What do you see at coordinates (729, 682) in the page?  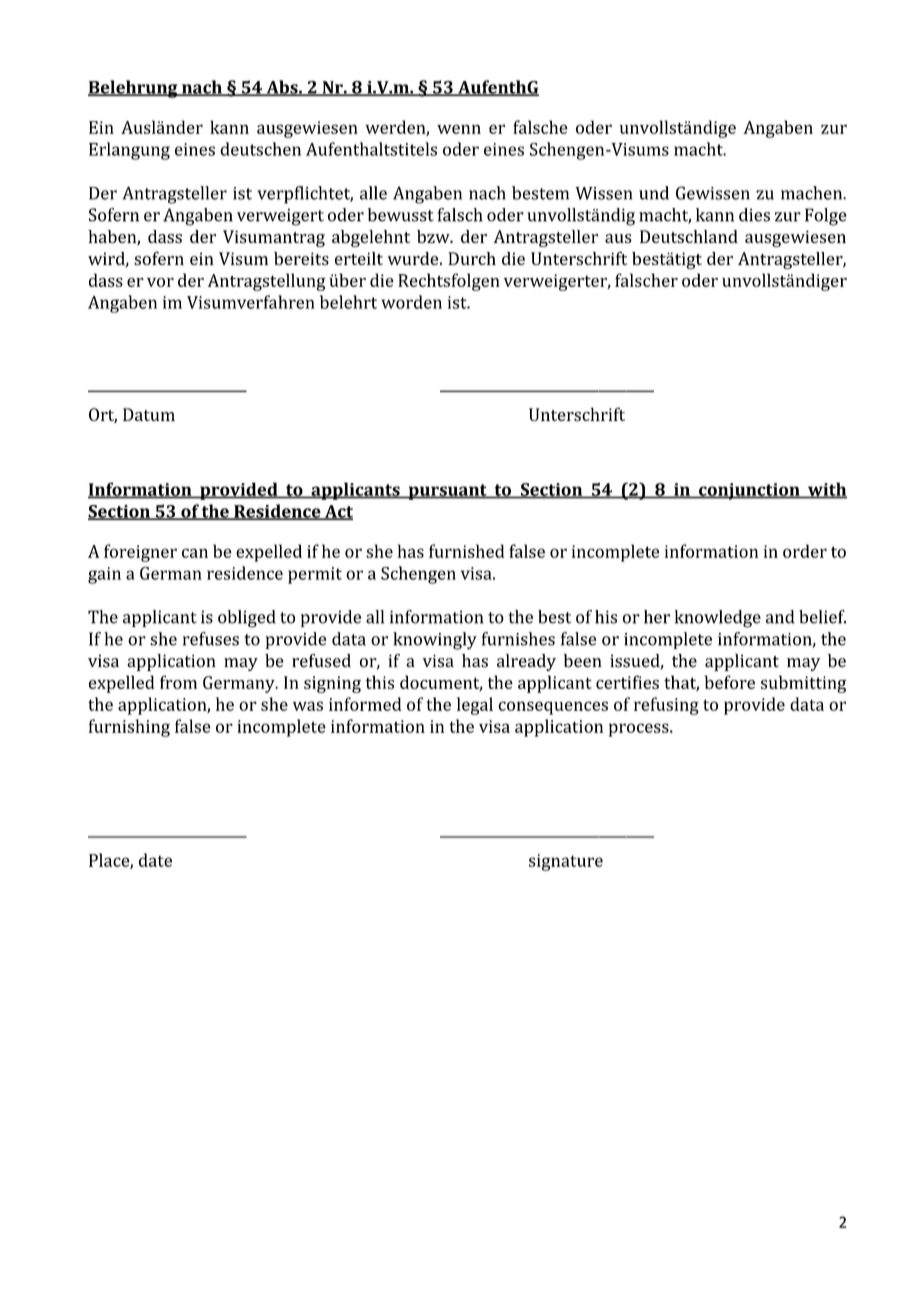 I see `before` at bounding box center [729, 682].
